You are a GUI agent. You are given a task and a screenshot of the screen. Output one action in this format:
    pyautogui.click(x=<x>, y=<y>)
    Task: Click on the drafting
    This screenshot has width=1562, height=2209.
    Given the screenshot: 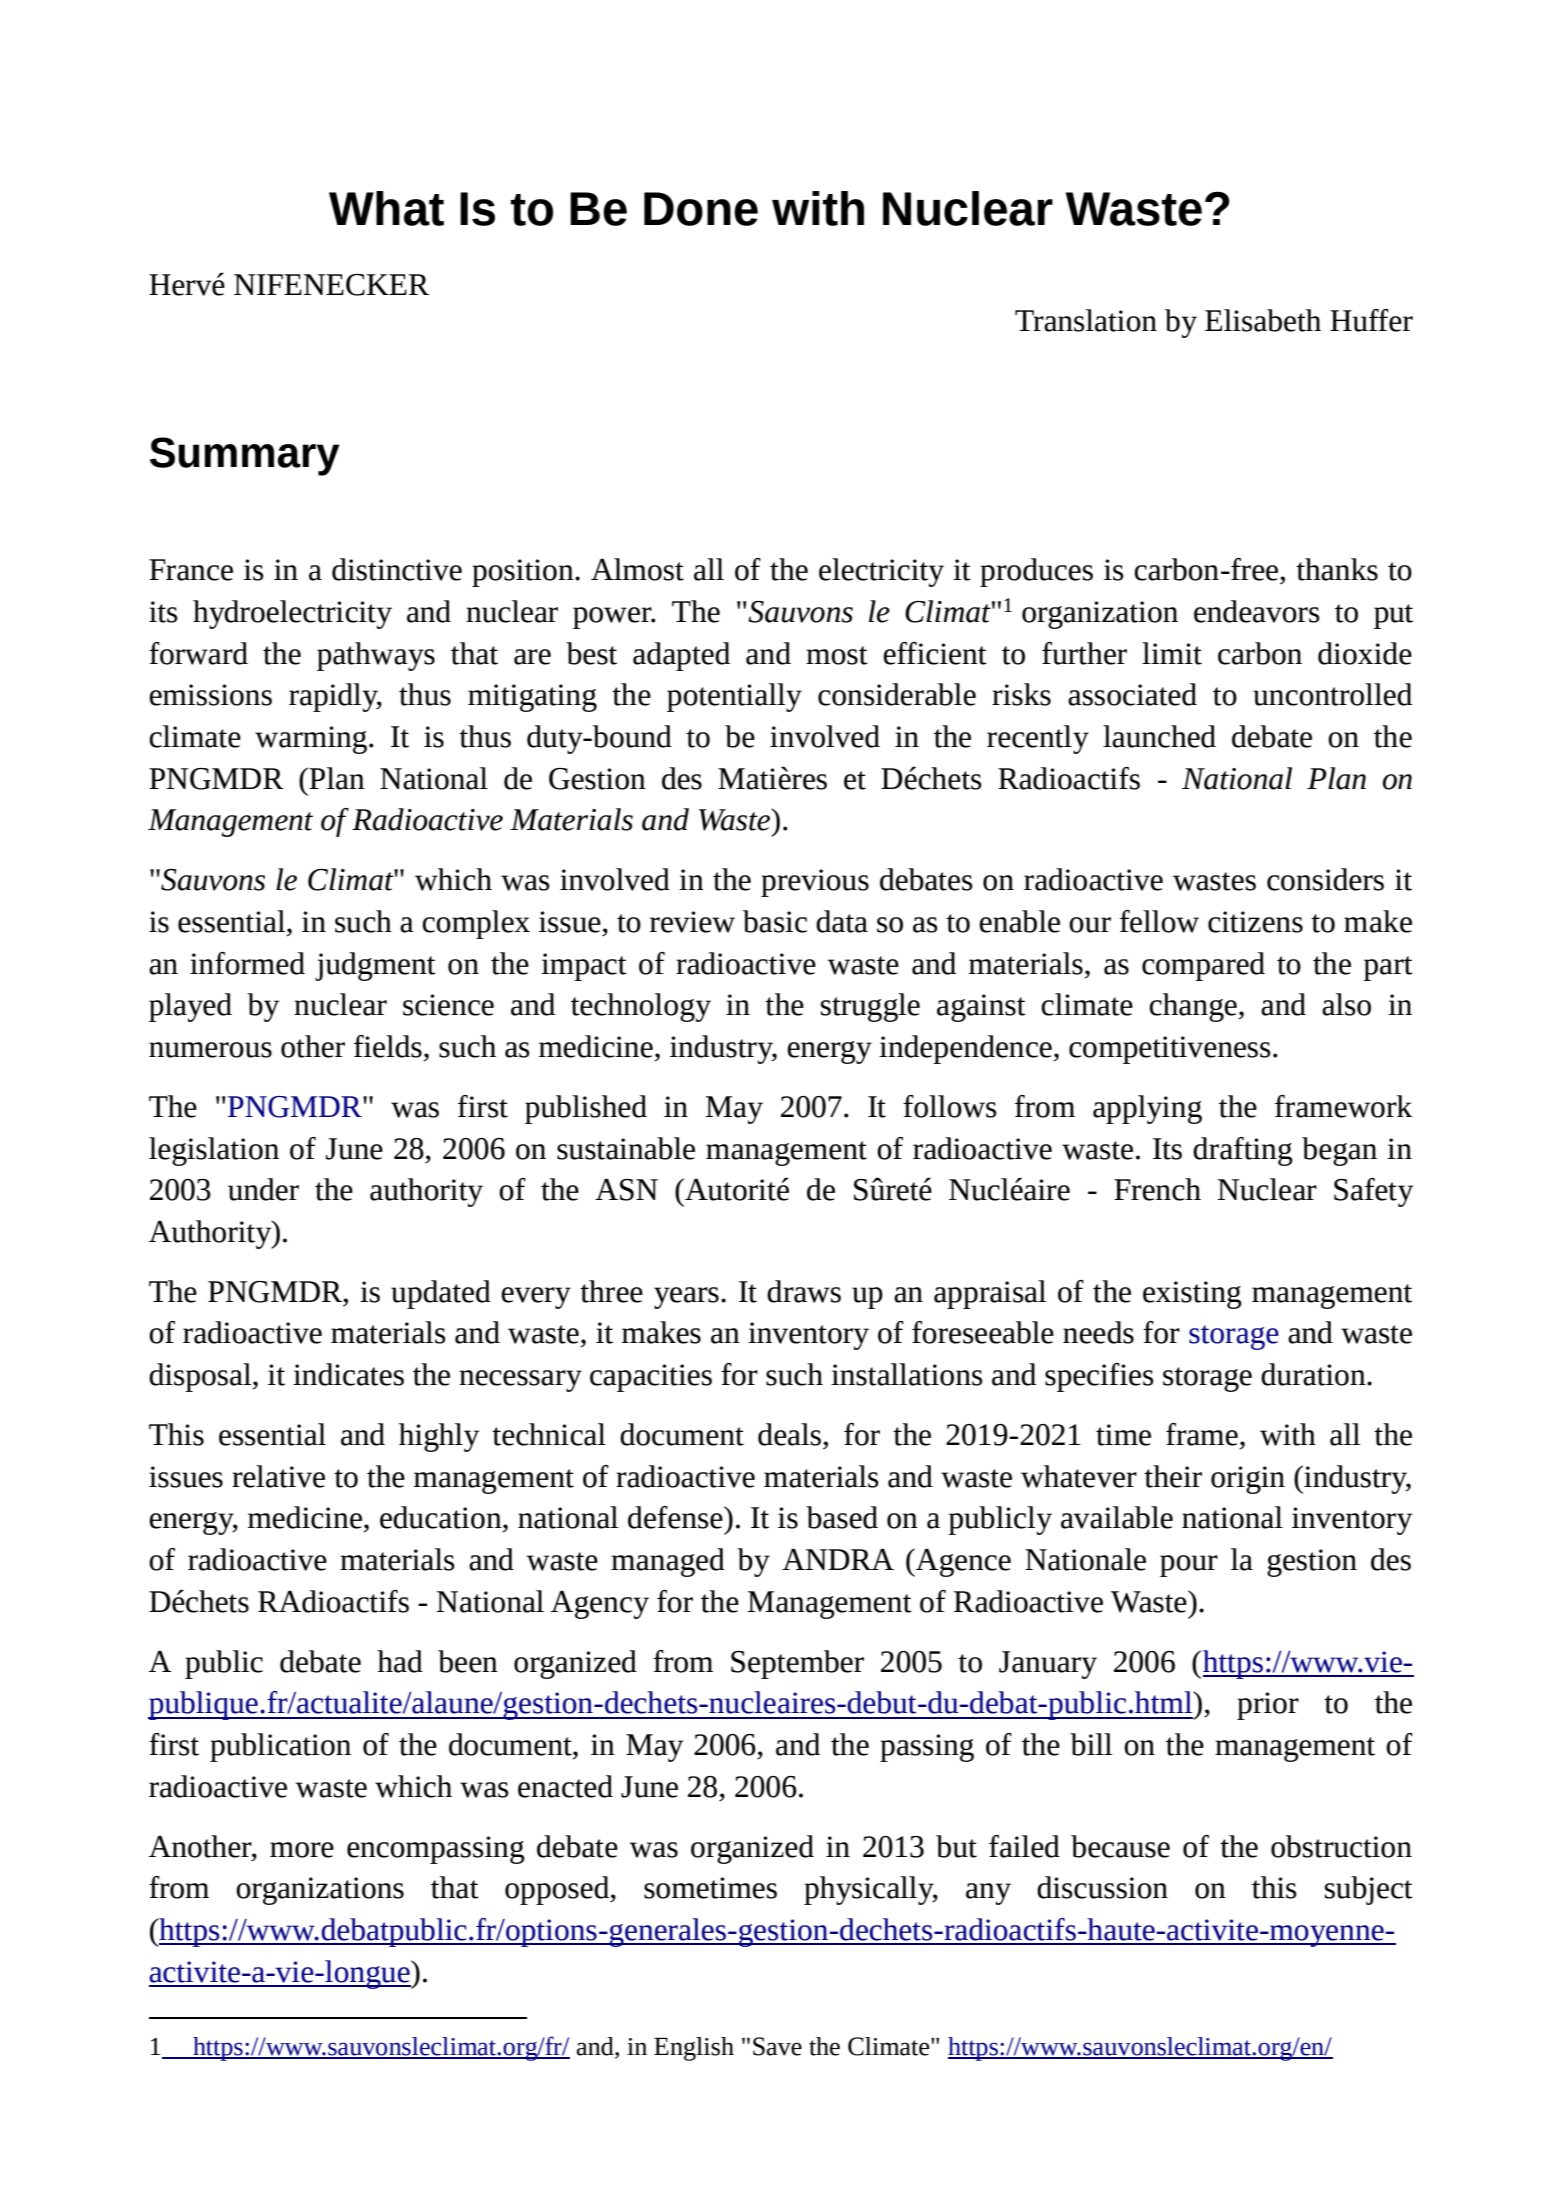 What is the action you would take?
    pyautogui.click(x=1243, y=1151)
